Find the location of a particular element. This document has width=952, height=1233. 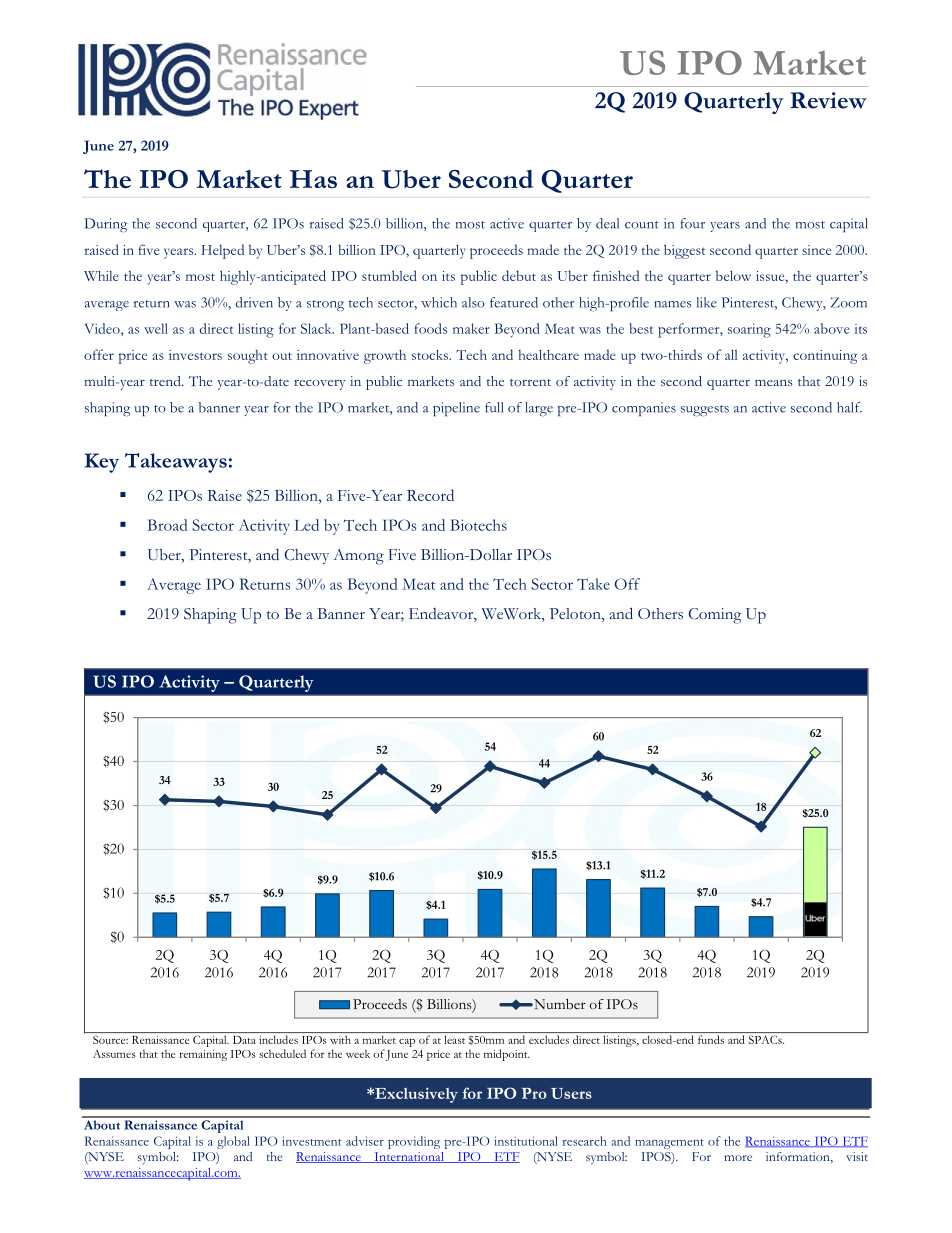

deal is located at coordinates (607, 223).
